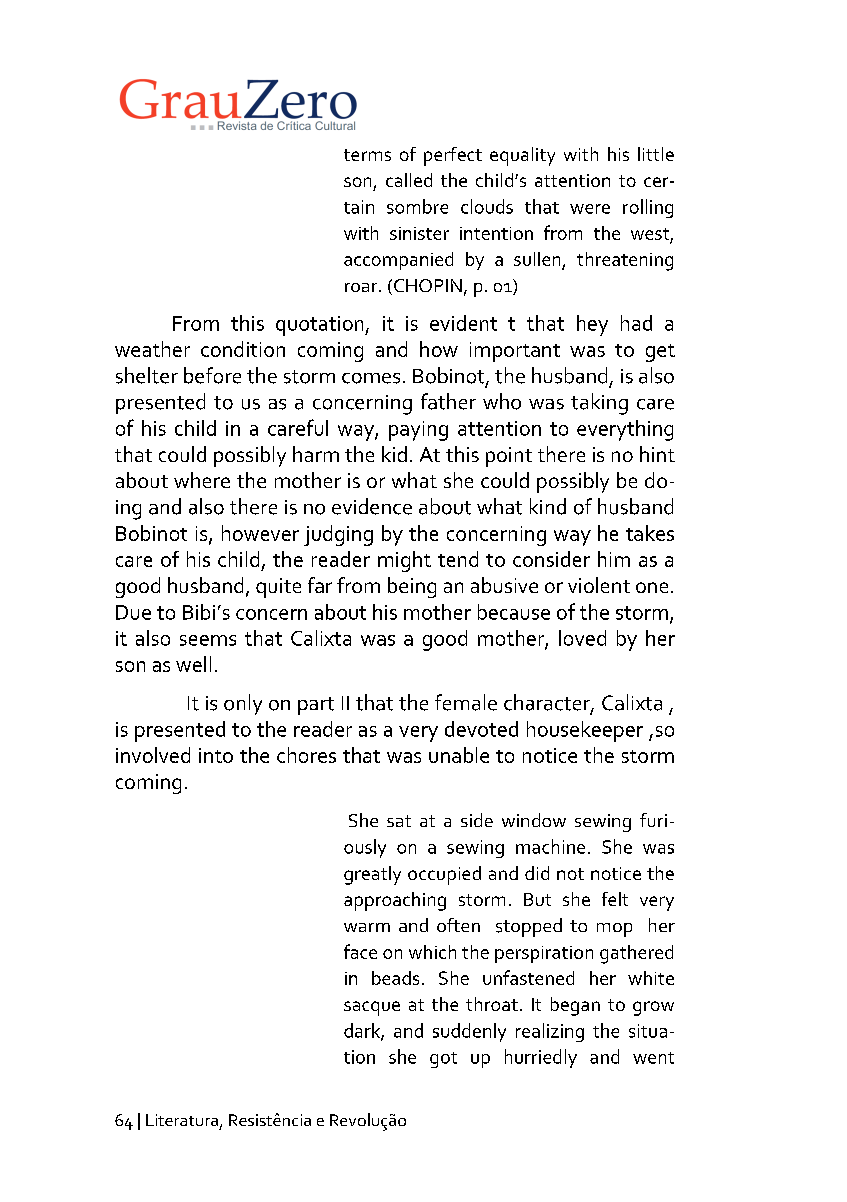 Image resolution: width=847 pixels, height=1202 pixels. What do you see at coordinates (367, 155) in the screenshot?
I see `terms` at bounding box center [367, 155].
